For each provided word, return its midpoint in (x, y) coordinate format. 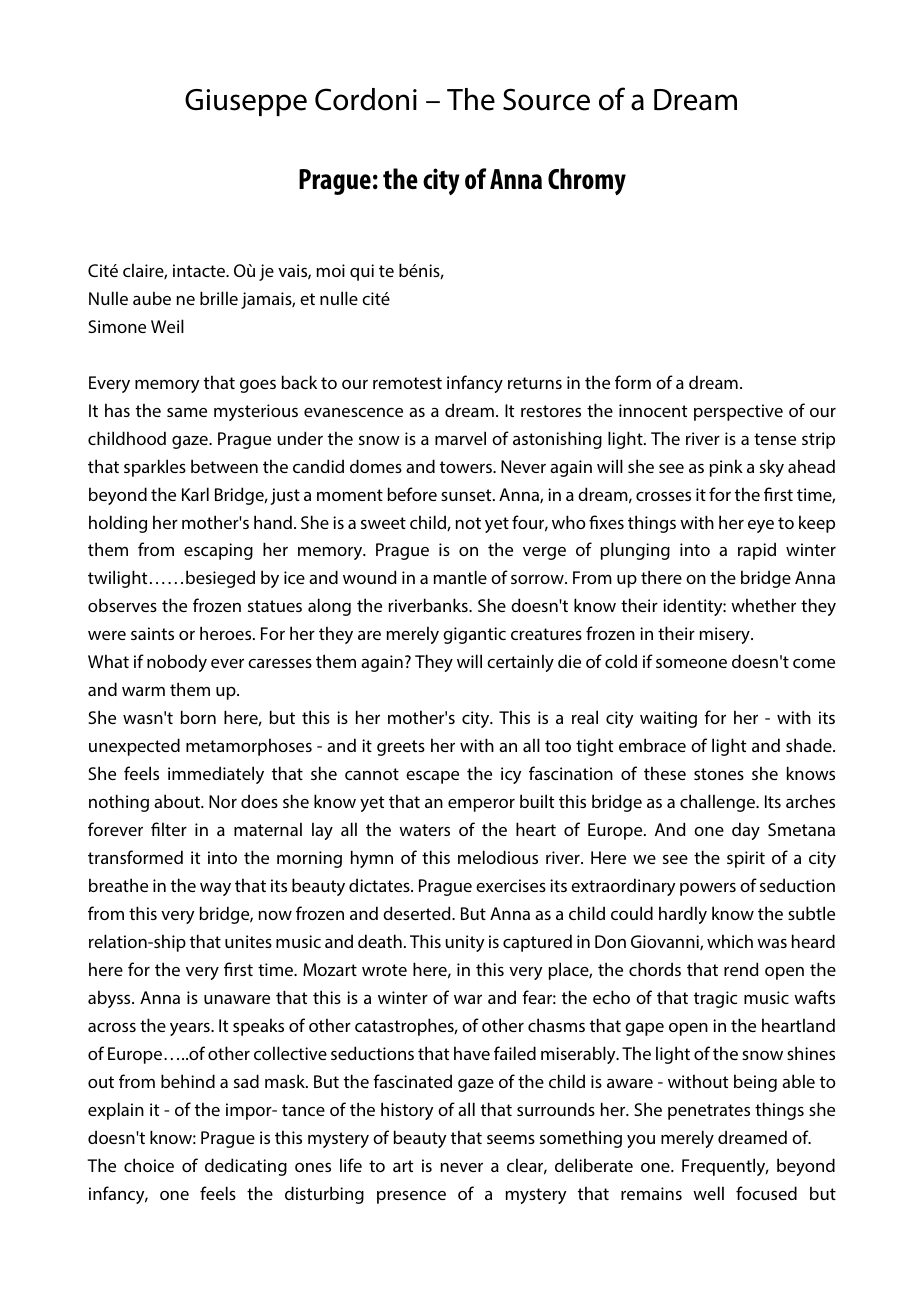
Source (546, 99)
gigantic (474, 635)
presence (411, 1197)
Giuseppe (246, 102)
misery (725, 635)
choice (149, 1165)
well (708, 1193)
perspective (738, 412)
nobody (177, 663)
